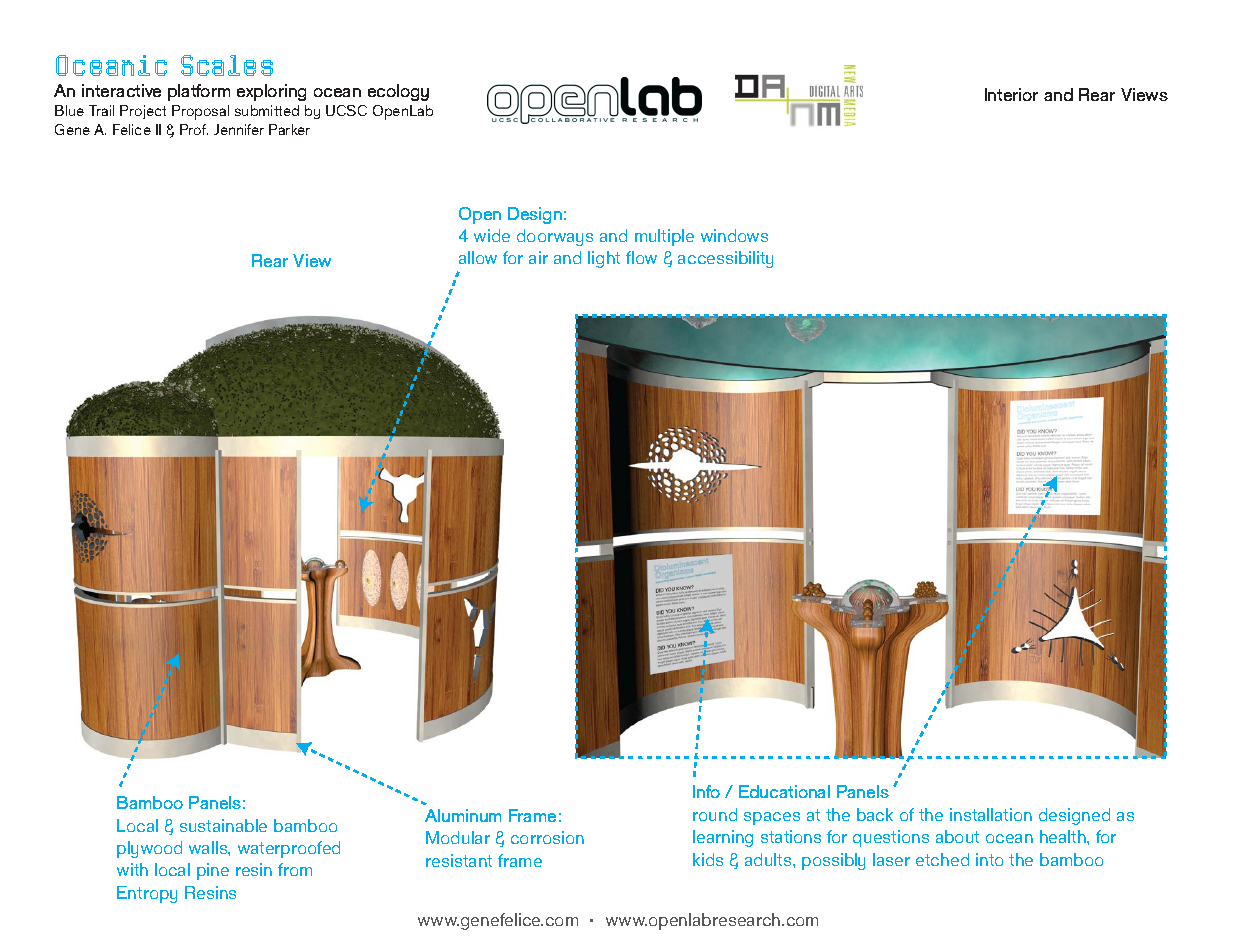  I want to click on pine, so click(213, 871).
